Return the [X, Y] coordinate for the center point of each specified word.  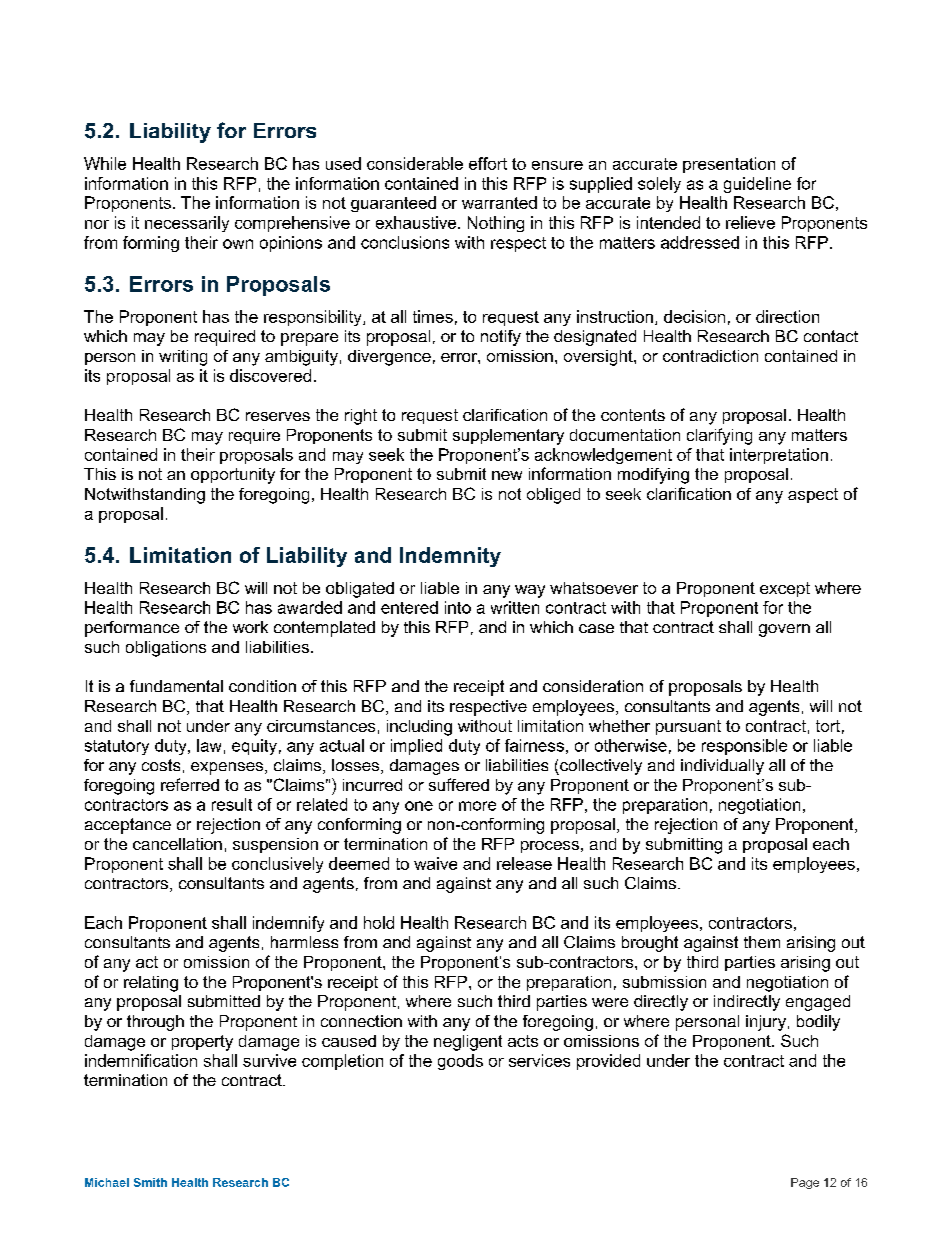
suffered [459, 784]
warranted [499, 202]
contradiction [710, 356]
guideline [757, 185]
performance [132, 629]
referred [190, 784]
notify [501, 338]
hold [379, 922]
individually [722, 767]
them [762, 942]
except [785, 589]
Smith [150, 1182]
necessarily [187, 224]
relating [151, 984]
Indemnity [450, 557]
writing [183, 358]
